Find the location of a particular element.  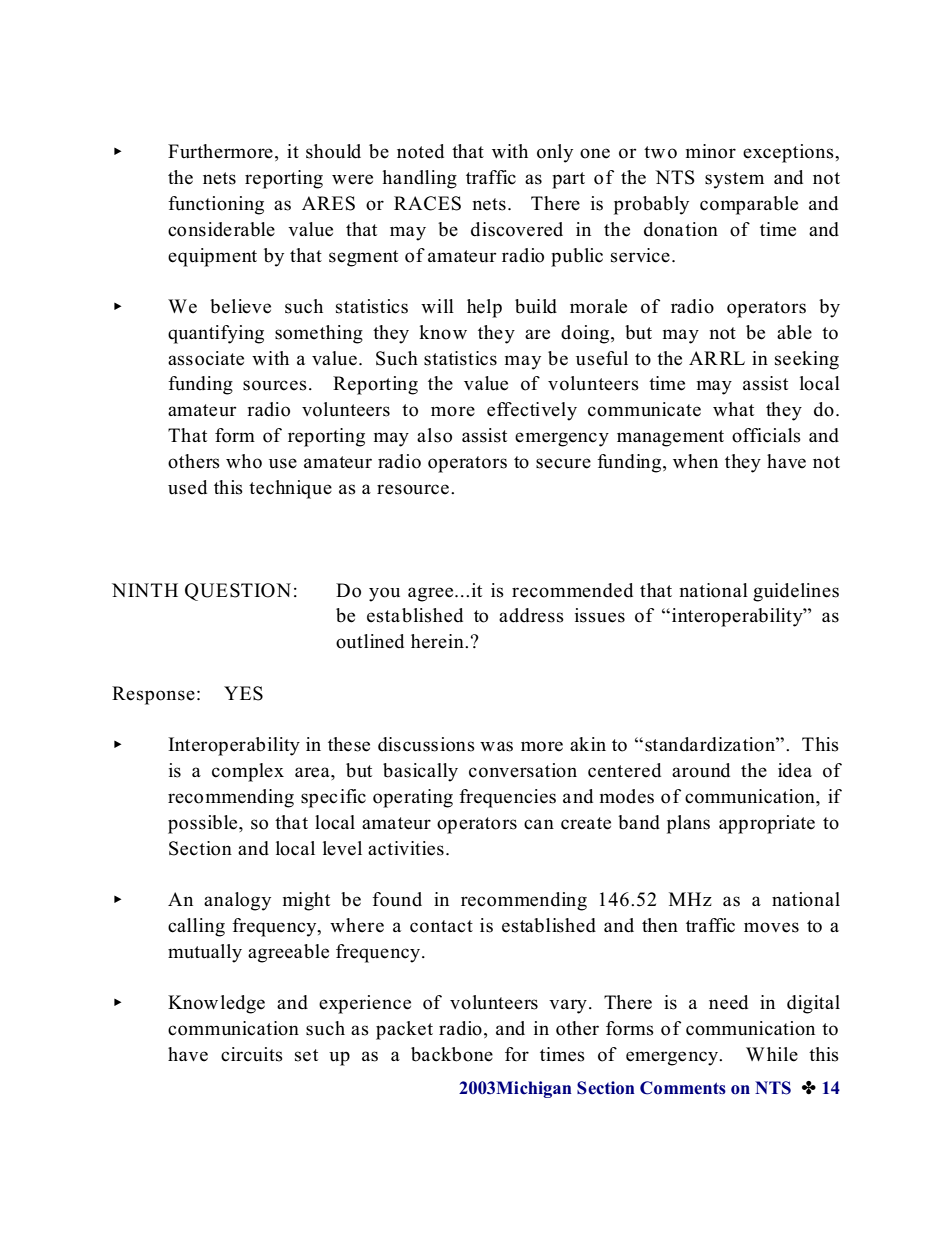

circuits is located at coordinates (252, 1054).
